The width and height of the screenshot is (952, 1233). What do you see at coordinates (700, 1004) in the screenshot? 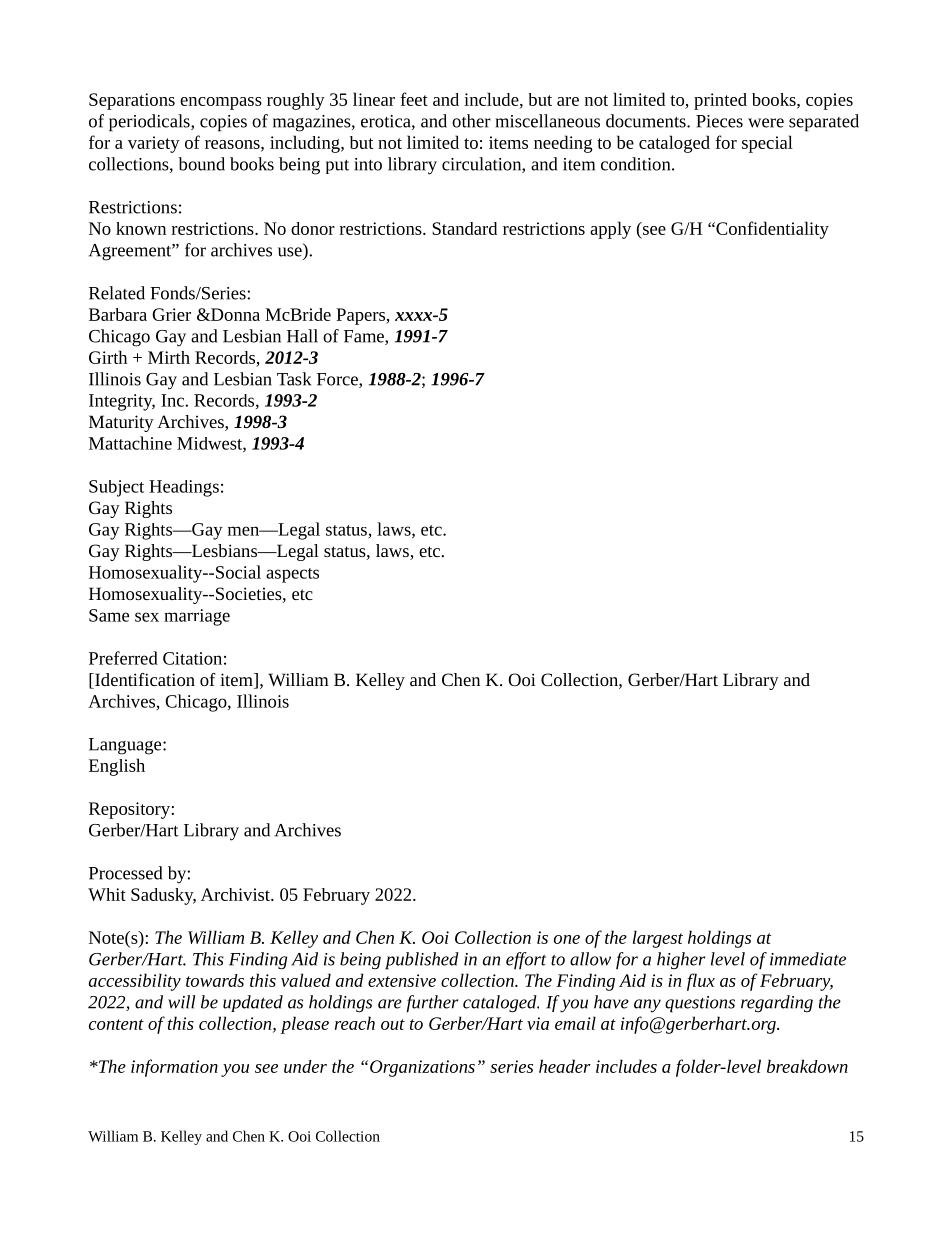
I see `questions` at bounding box center [700, 1004].
